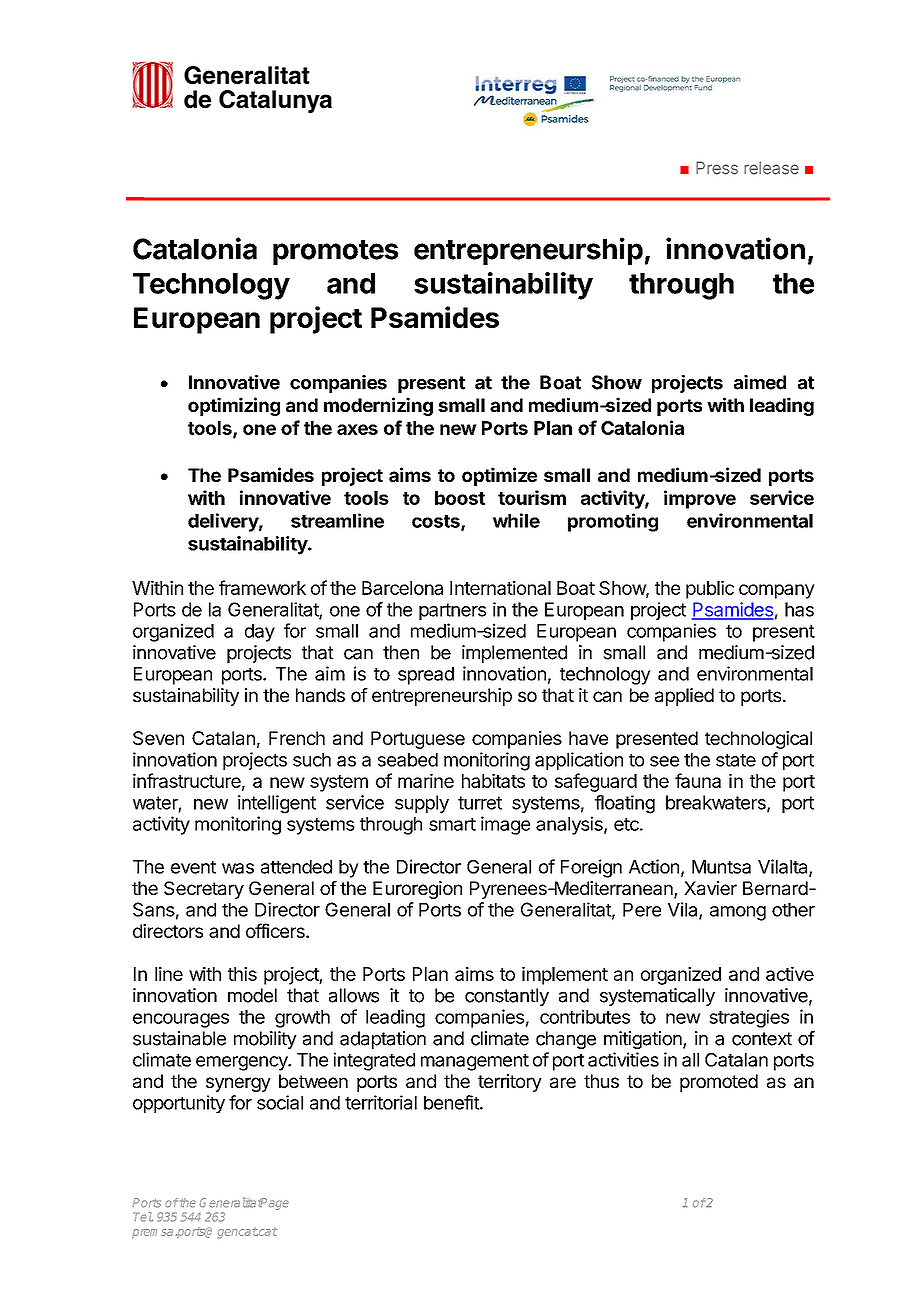  What do you see at coordinates (771, 168) in the document?
I see `release` at bounding box center [771, 168].
